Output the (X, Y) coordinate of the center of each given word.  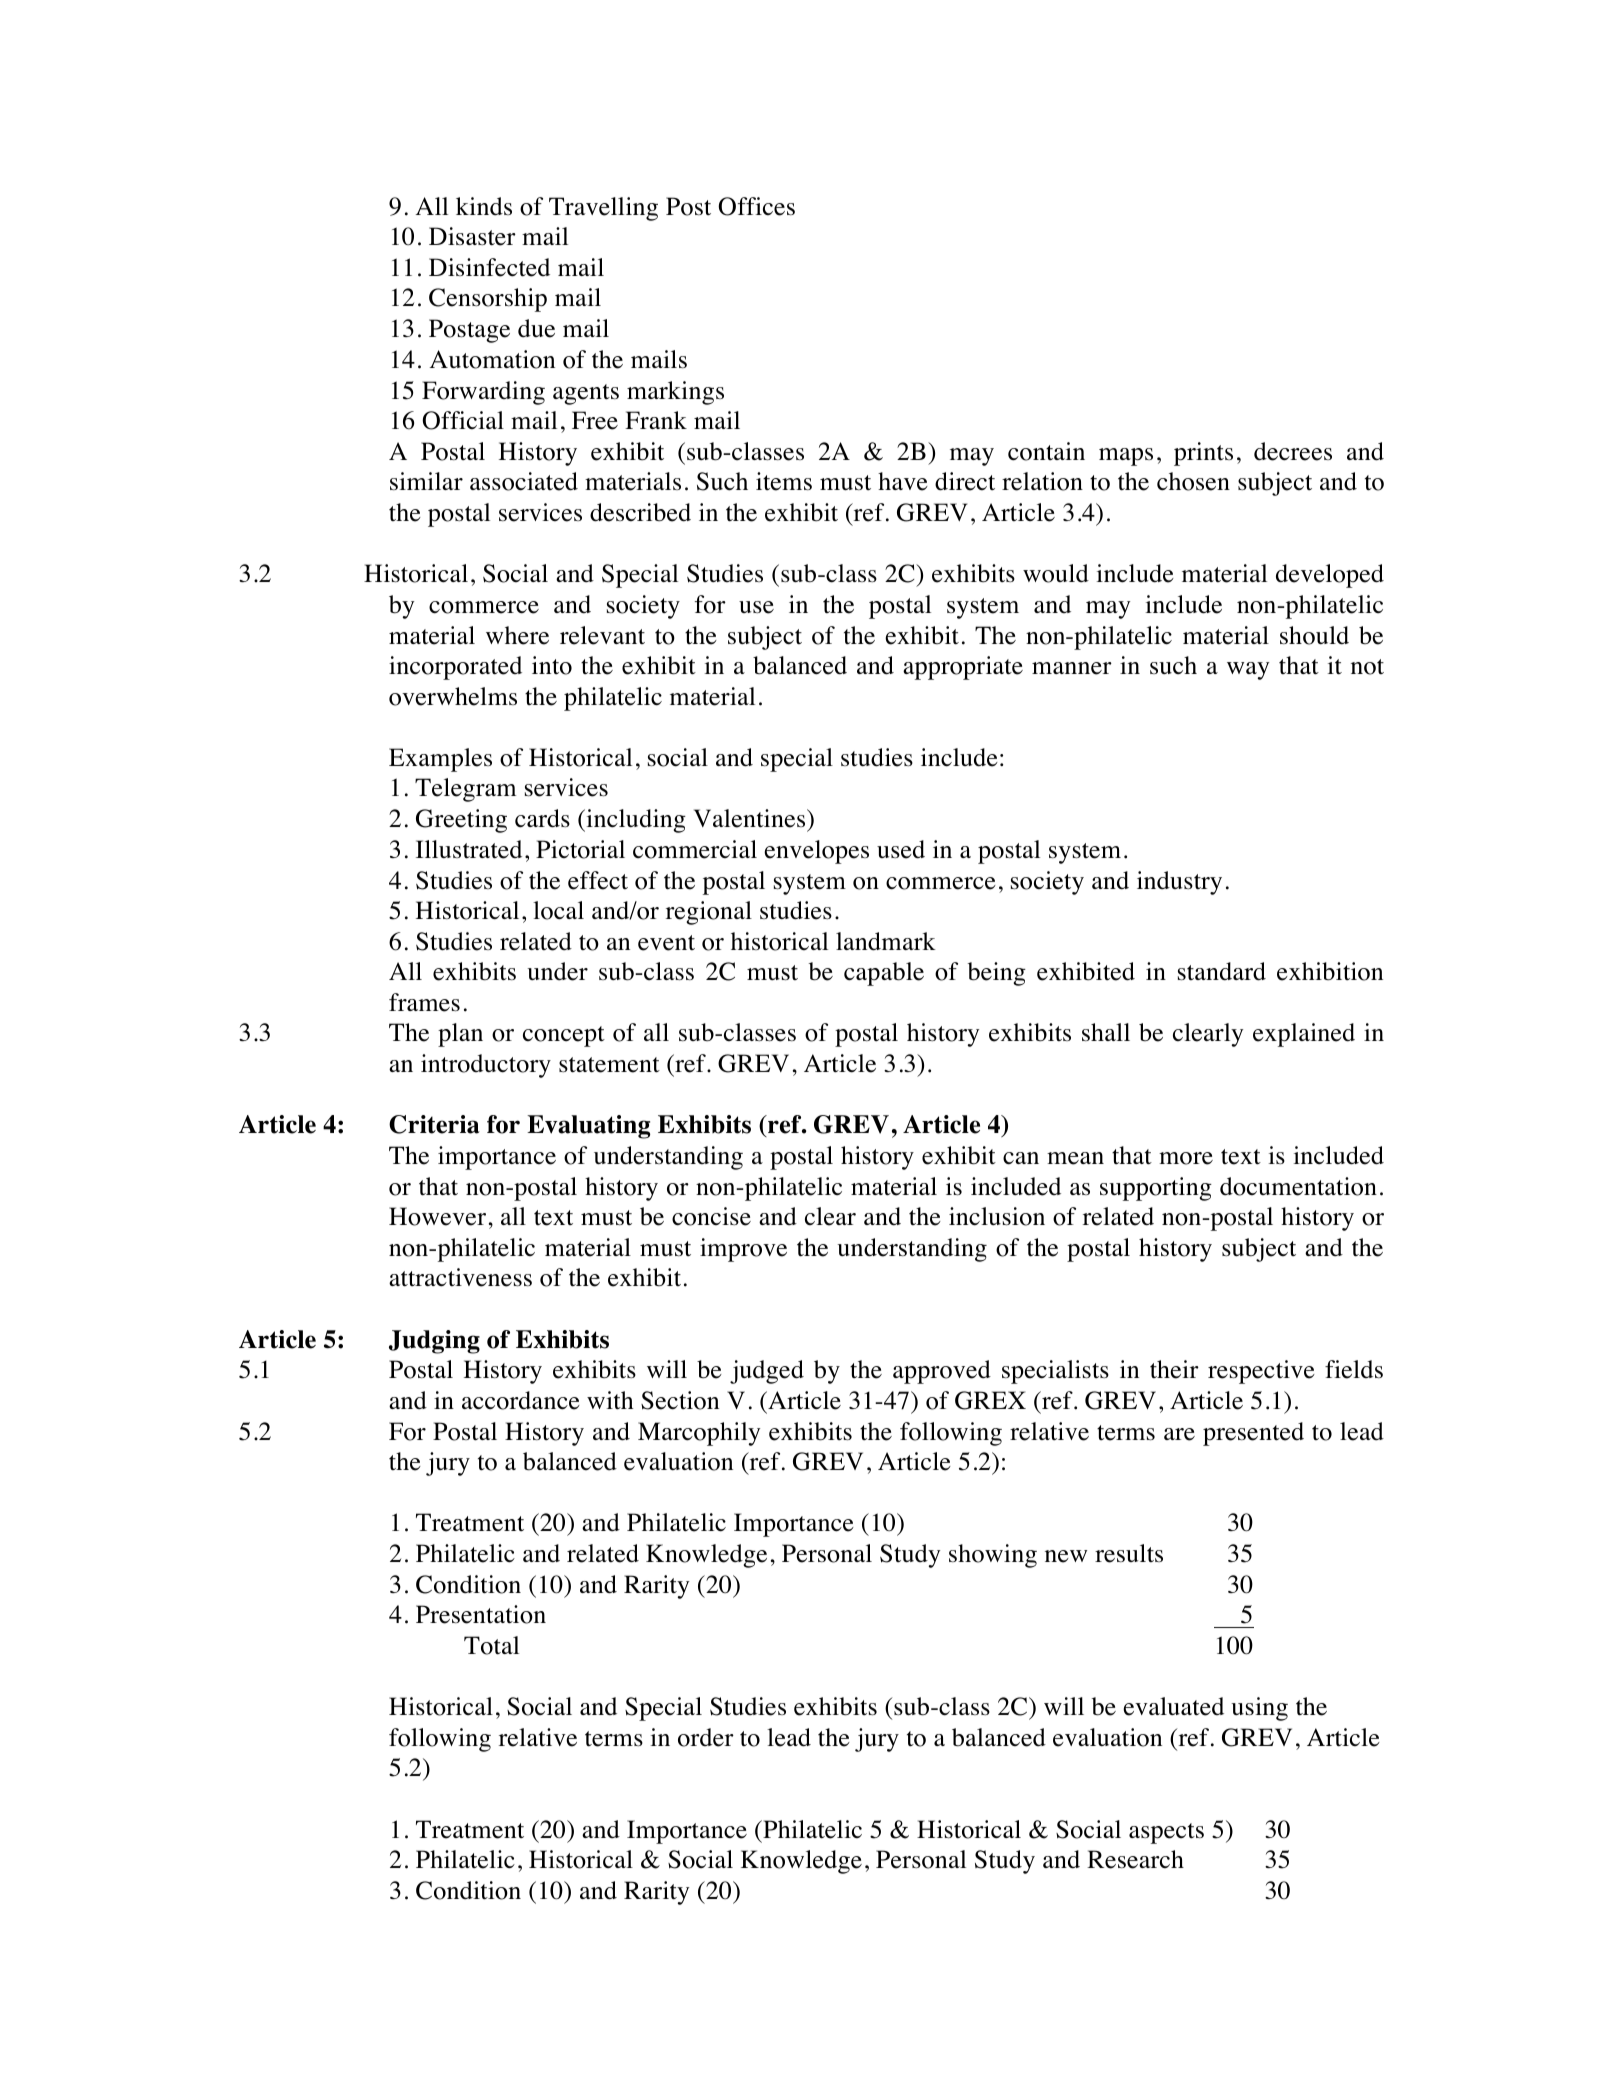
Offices (756, 206)
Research (1135, 1859)
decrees (1293, 451)
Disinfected (489, 267)
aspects (1166, 1833)
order (706, 1737)
